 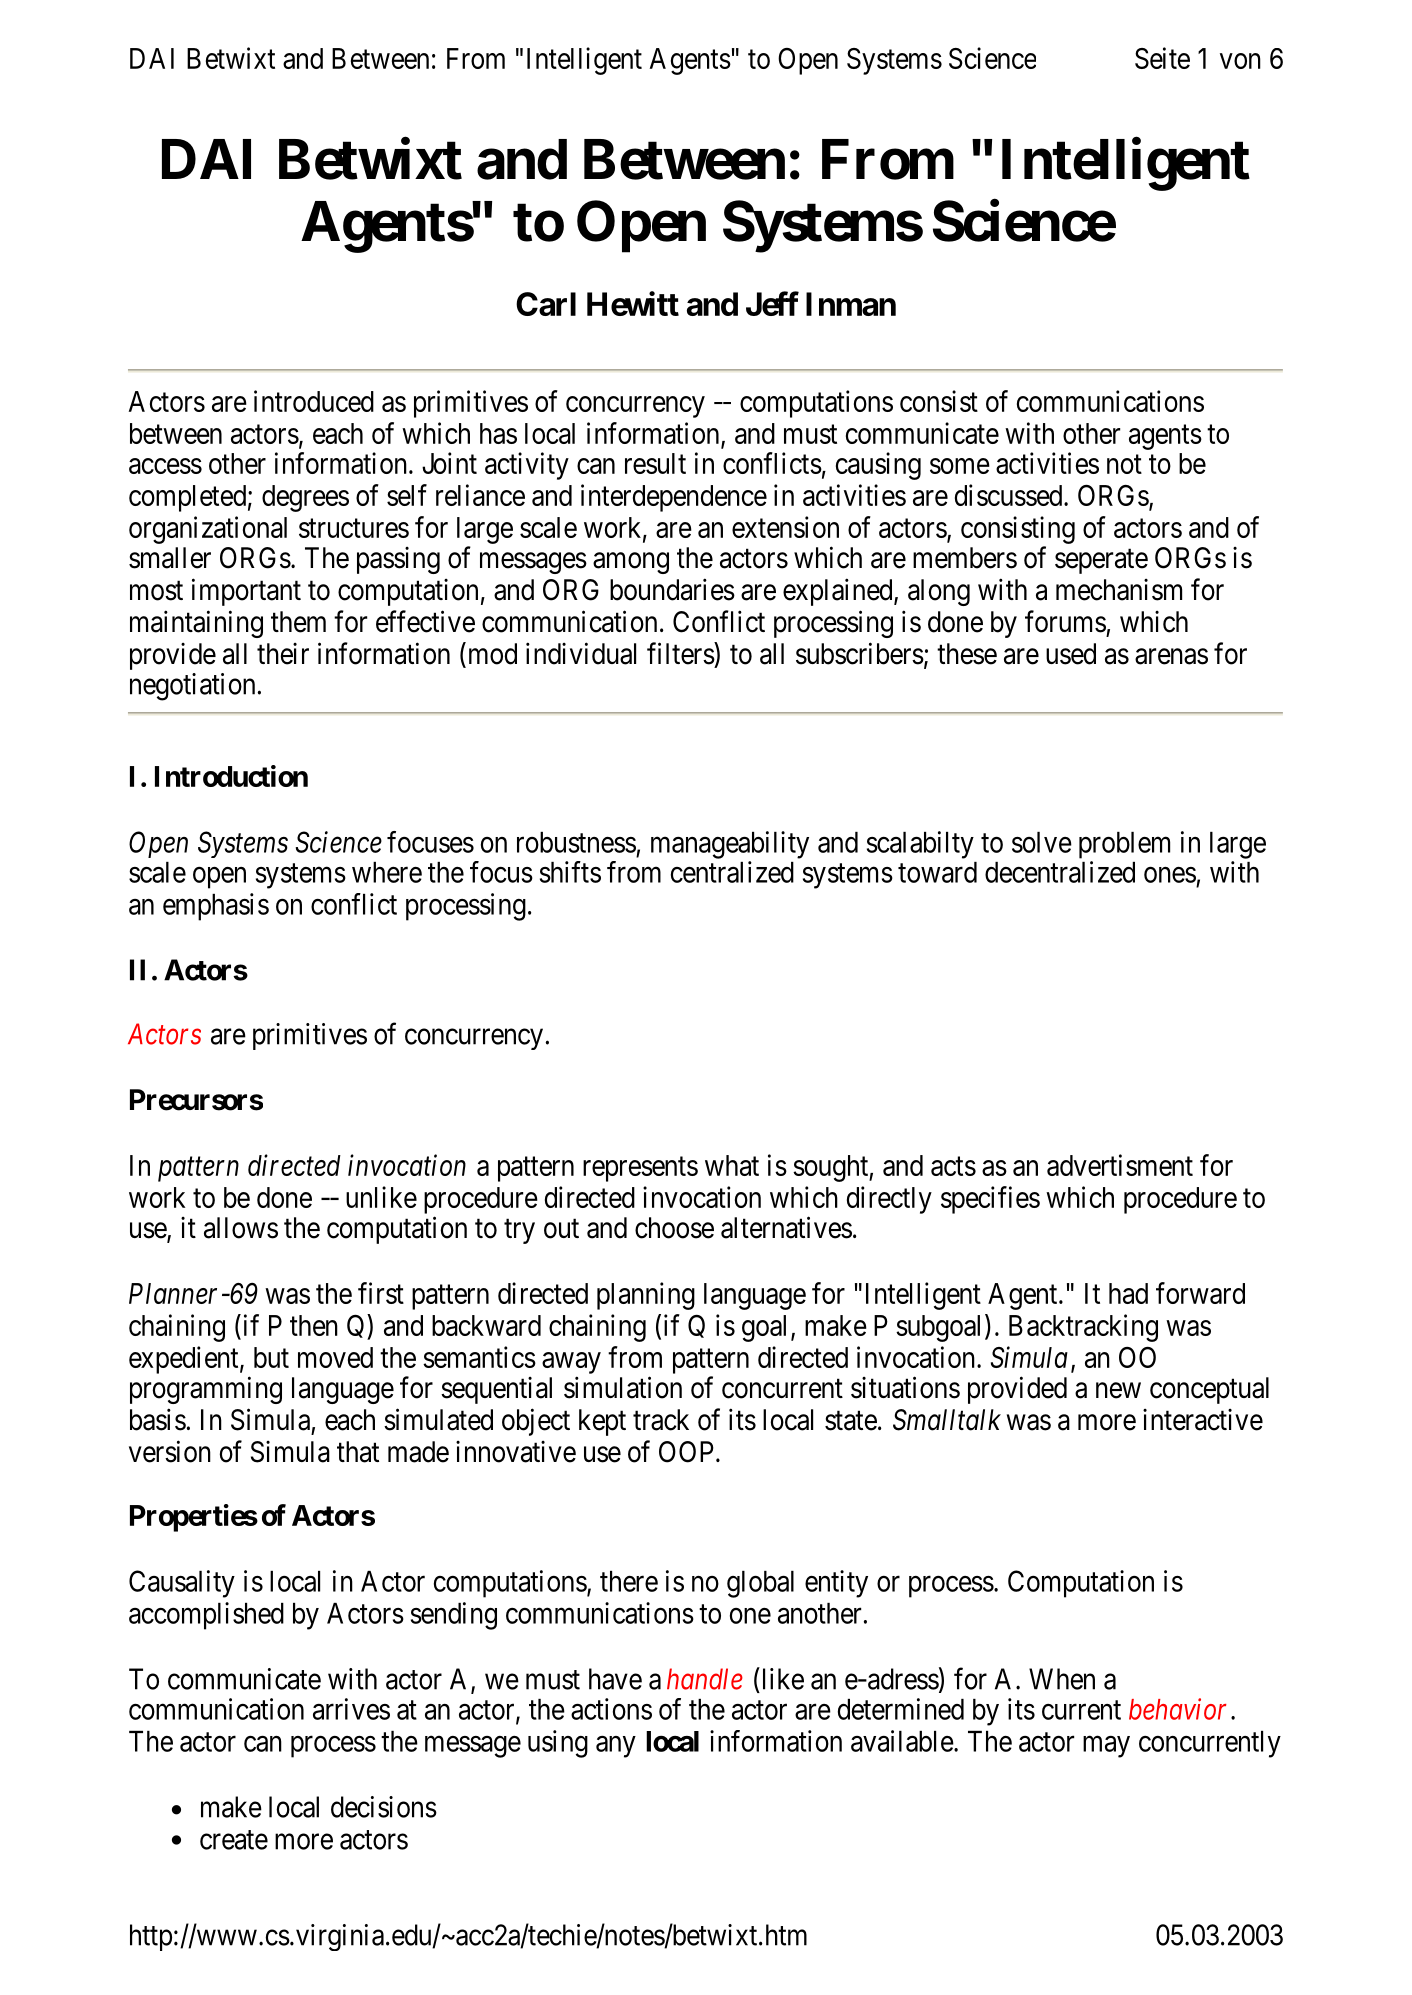 I want to click on Hewitt, so click(x=633, y=303).
